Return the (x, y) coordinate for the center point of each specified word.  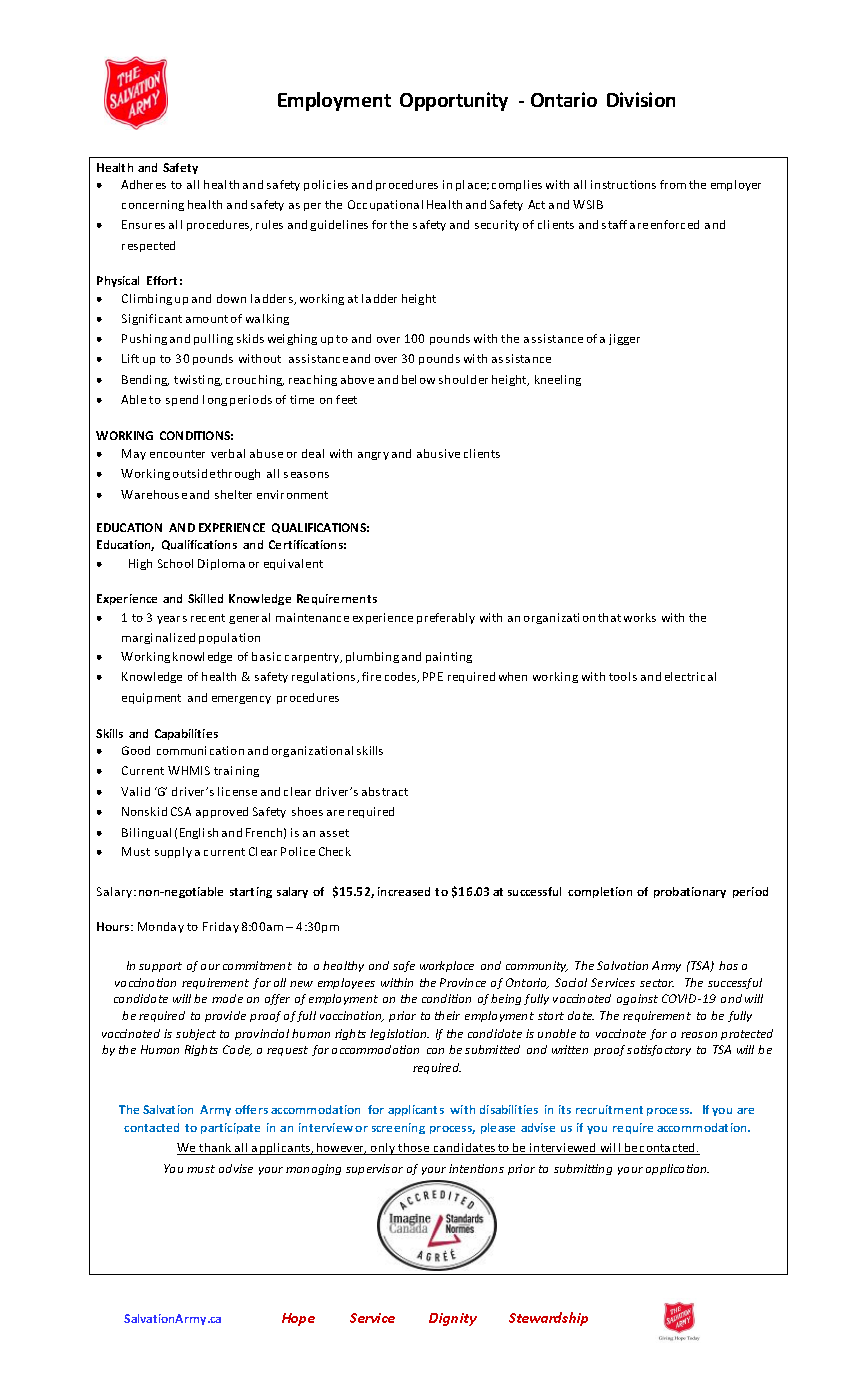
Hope (298, 1319)
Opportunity (454, 101)
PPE (433, 676)
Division (641, 99)
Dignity (453, 1319)
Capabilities (186, 734)
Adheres (143, 184)
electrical (690, 676)
